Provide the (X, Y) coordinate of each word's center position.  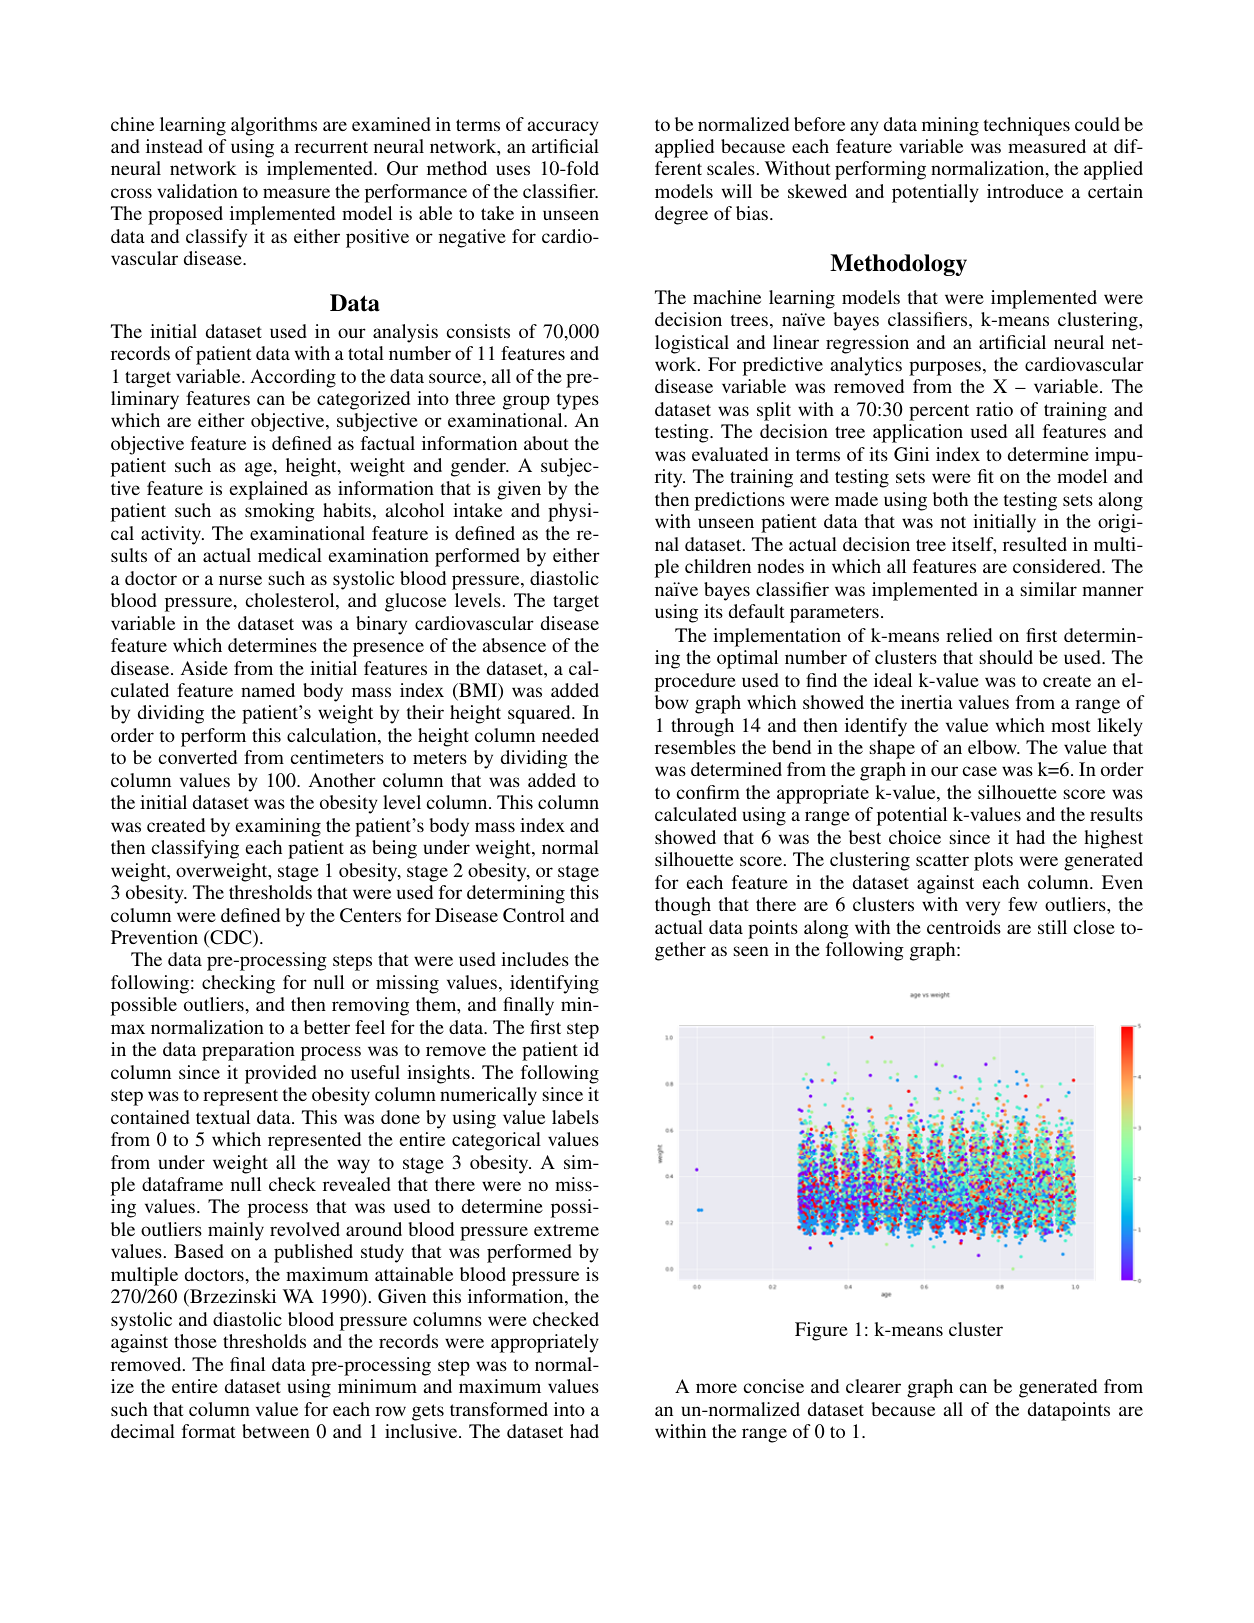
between (276, 1431)
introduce (1025, 191)
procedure (695, 682)
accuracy (563, 128)
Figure (821, 1331)
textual (223, 1117)
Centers (370, 915)
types (578, 401)
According (293, 378)
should (1006, 657)
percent (939, 412)
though (683, 906)
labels (575, 1117)
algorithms (274, 126)
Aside (204, 668)
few (1022, 904)
